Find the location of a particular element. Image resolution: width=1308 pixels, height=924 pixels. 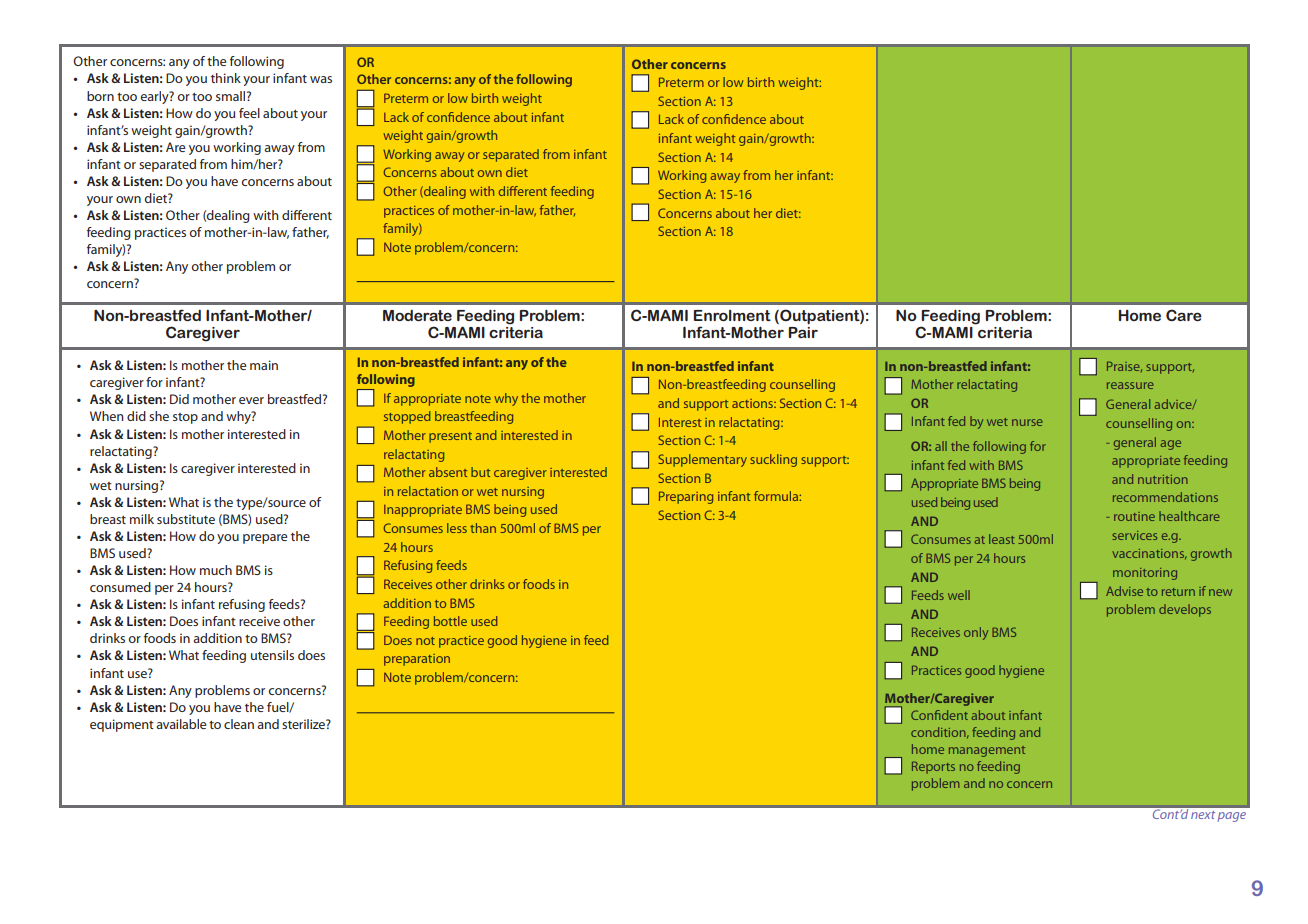

bottle is located at coordinates (450, 621).
